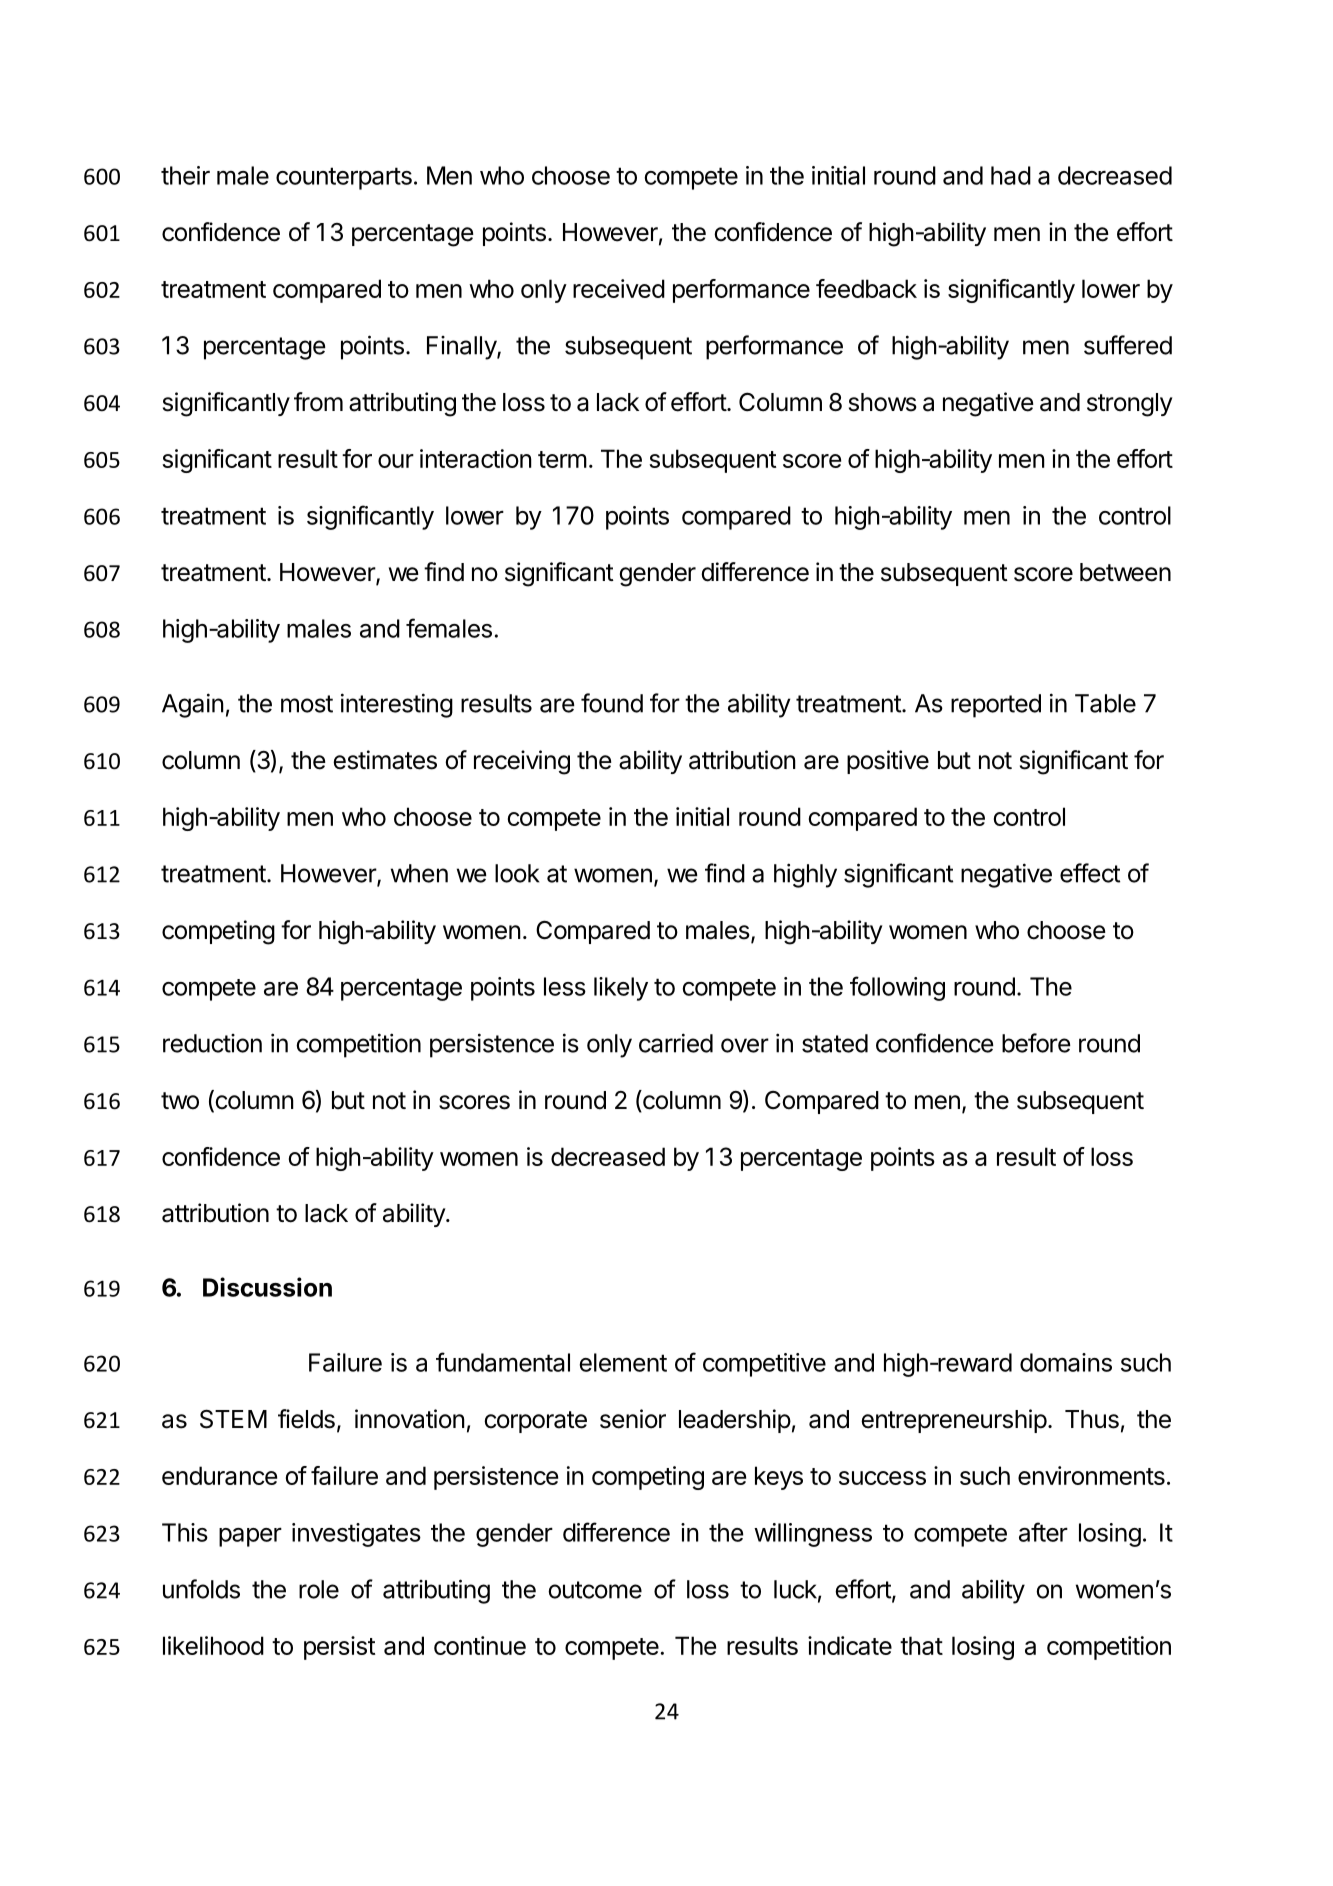 The image size is (1333, 1886). Describe the element at coordinates (1090, 873) in the document. I see `effect` at that location.
